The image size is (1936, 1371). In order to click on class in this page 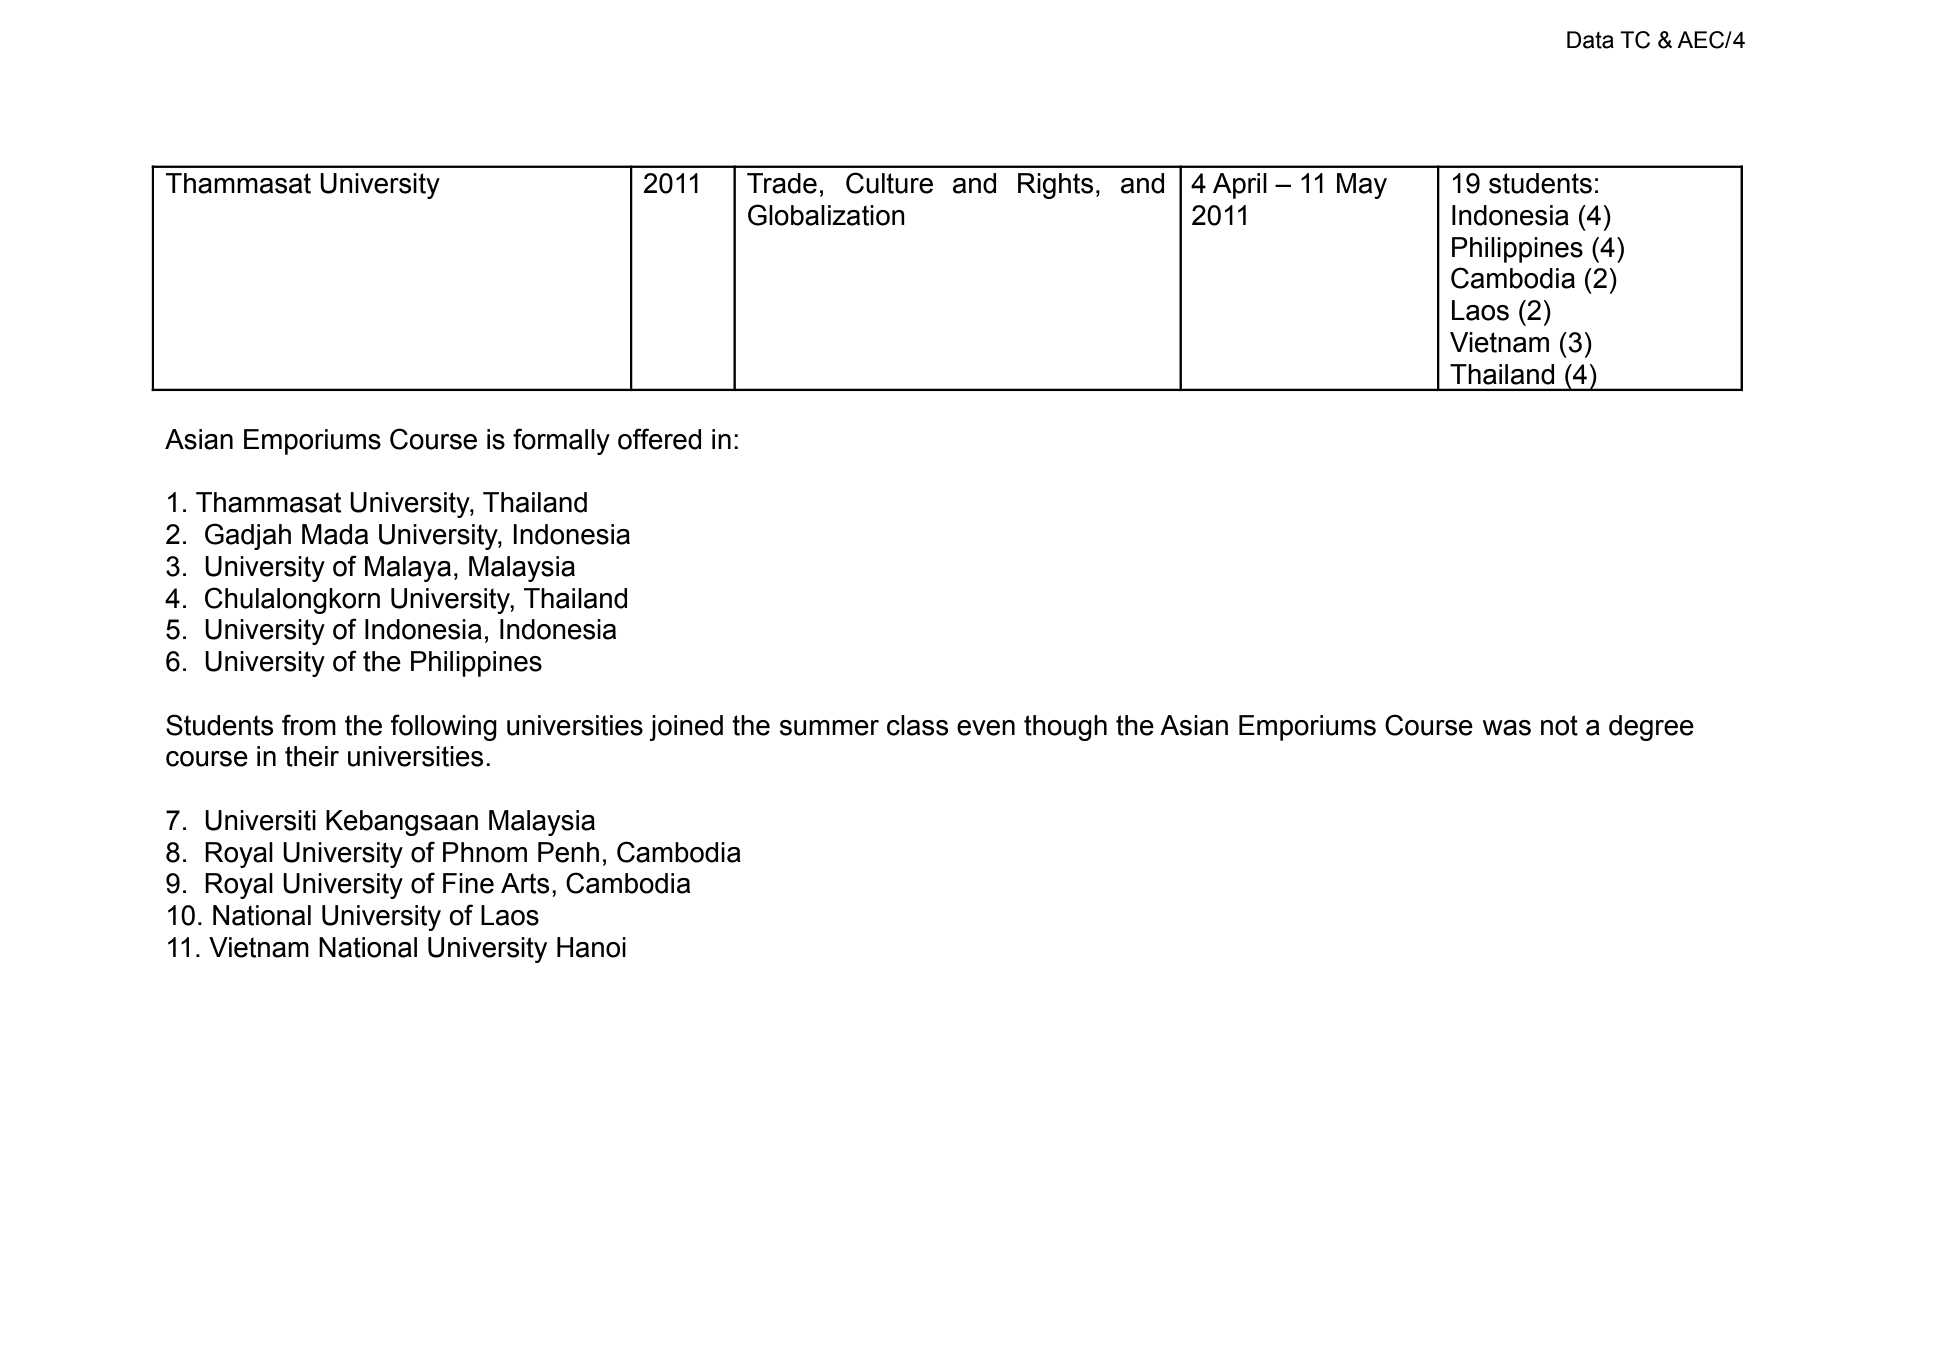, I will do `click(917, 725)`.
